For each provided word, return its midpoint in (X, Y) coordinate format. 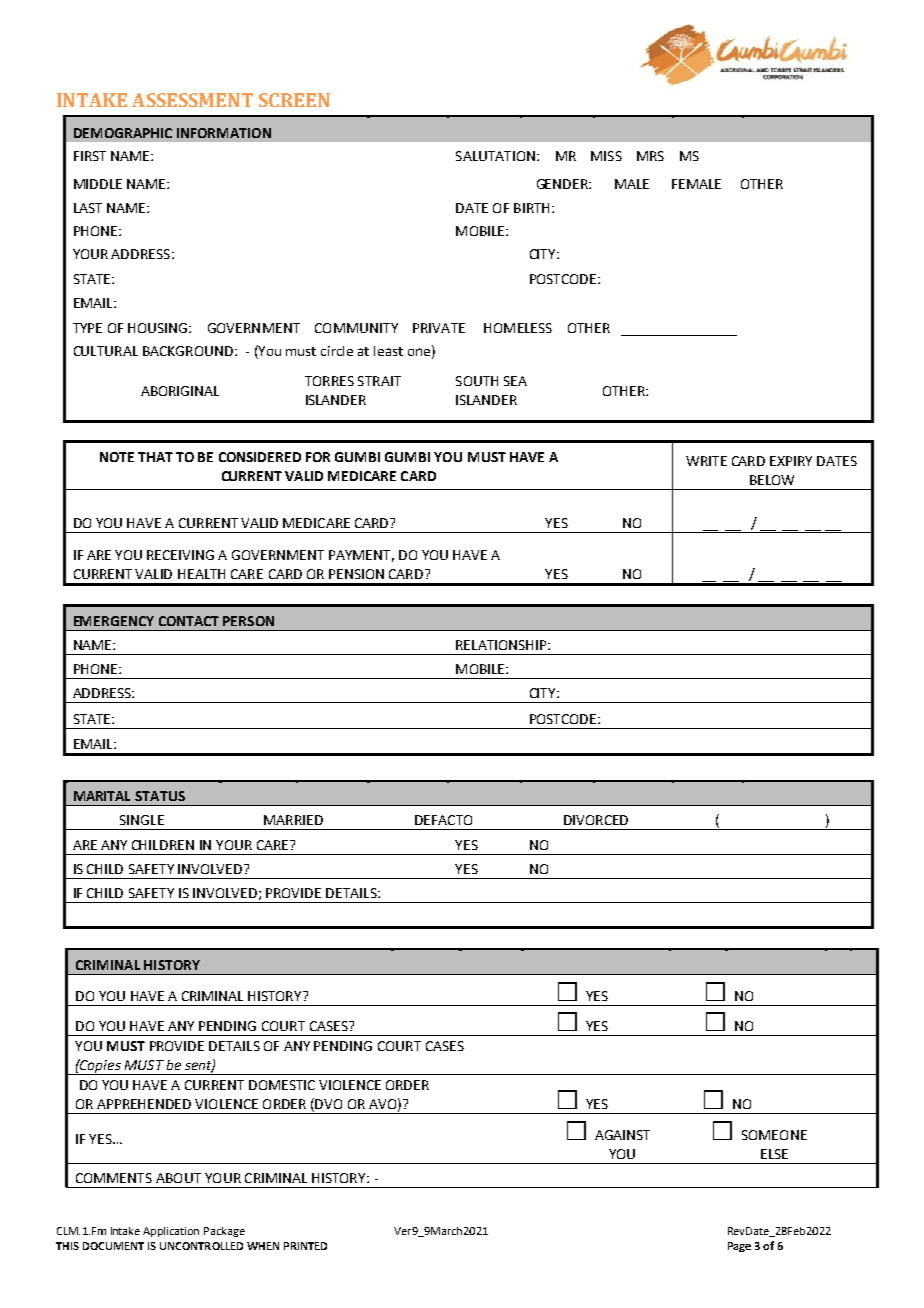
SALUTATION (495, 156)
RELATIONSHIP (502, 645)
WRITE (706, 461)
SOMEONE (774, 1135)
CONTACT (189, 621)
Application (171, 1232)
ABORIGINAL (180, 391)
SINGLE (142, 820)
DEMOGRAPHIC (123, 133)
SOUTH (477, 381)
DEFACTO (443, 820)
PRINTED (305, 1246)
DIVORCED (596, 820)
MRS (650, 156)
